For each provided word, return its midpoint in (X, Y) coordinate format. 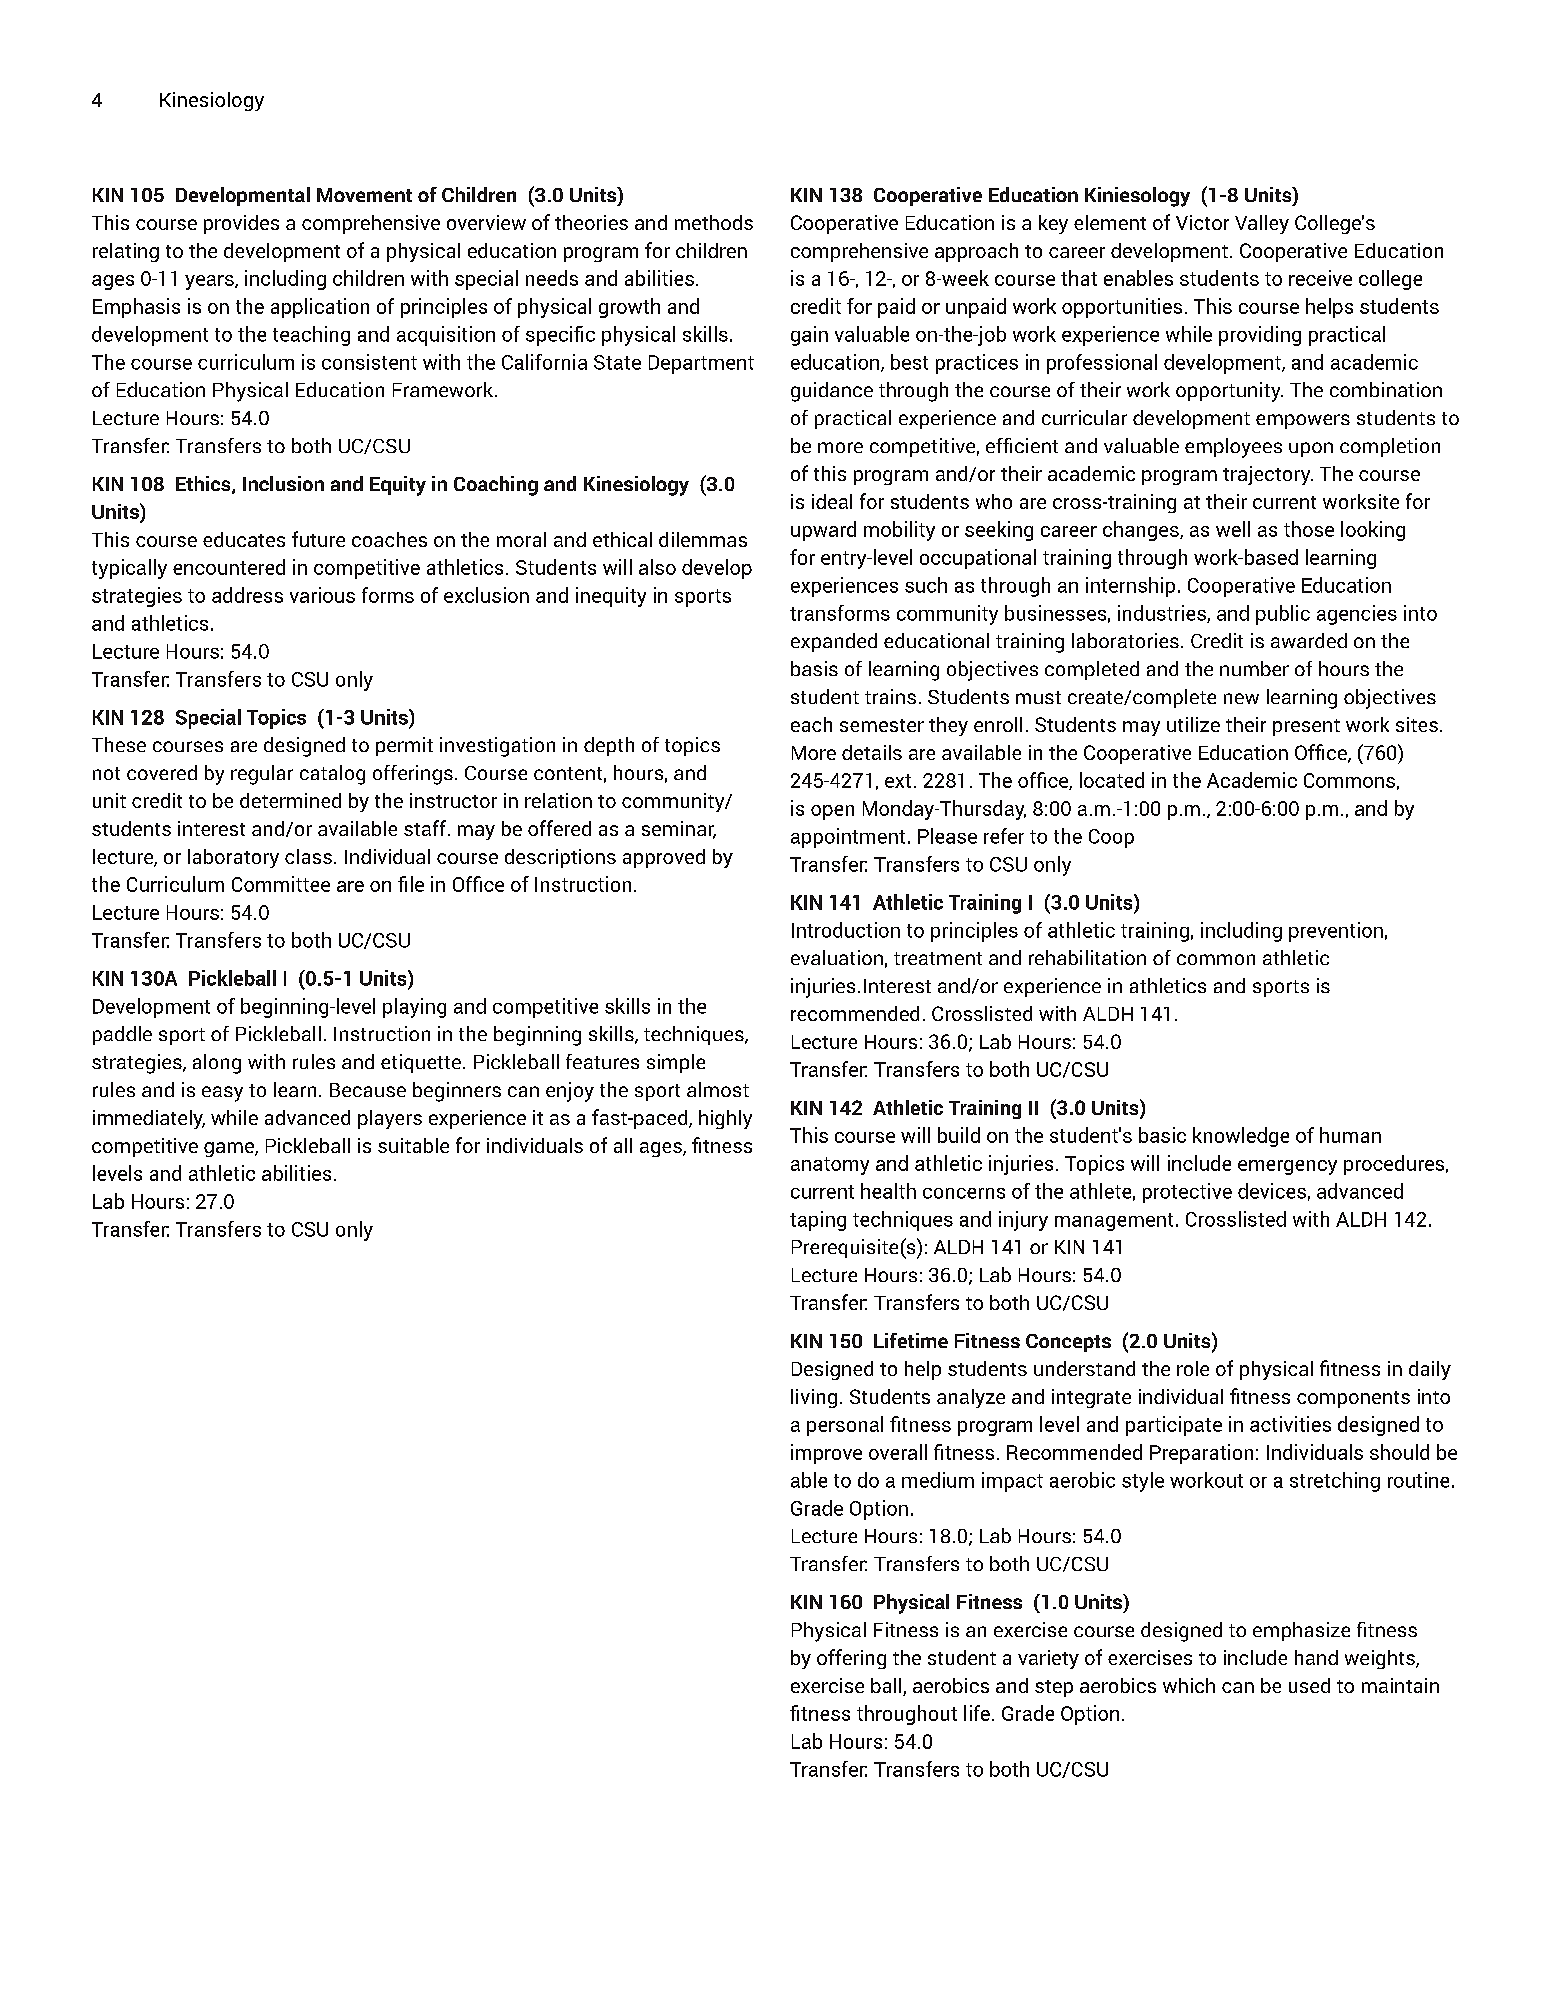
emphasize (1301, 1631)
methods (714, 222)
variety (1048, 1659)
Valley (1262, 224)
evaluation (837, 957)
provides (241, 224)
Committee (281, 884)
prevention (1336, 932)
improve (826, 1454)
